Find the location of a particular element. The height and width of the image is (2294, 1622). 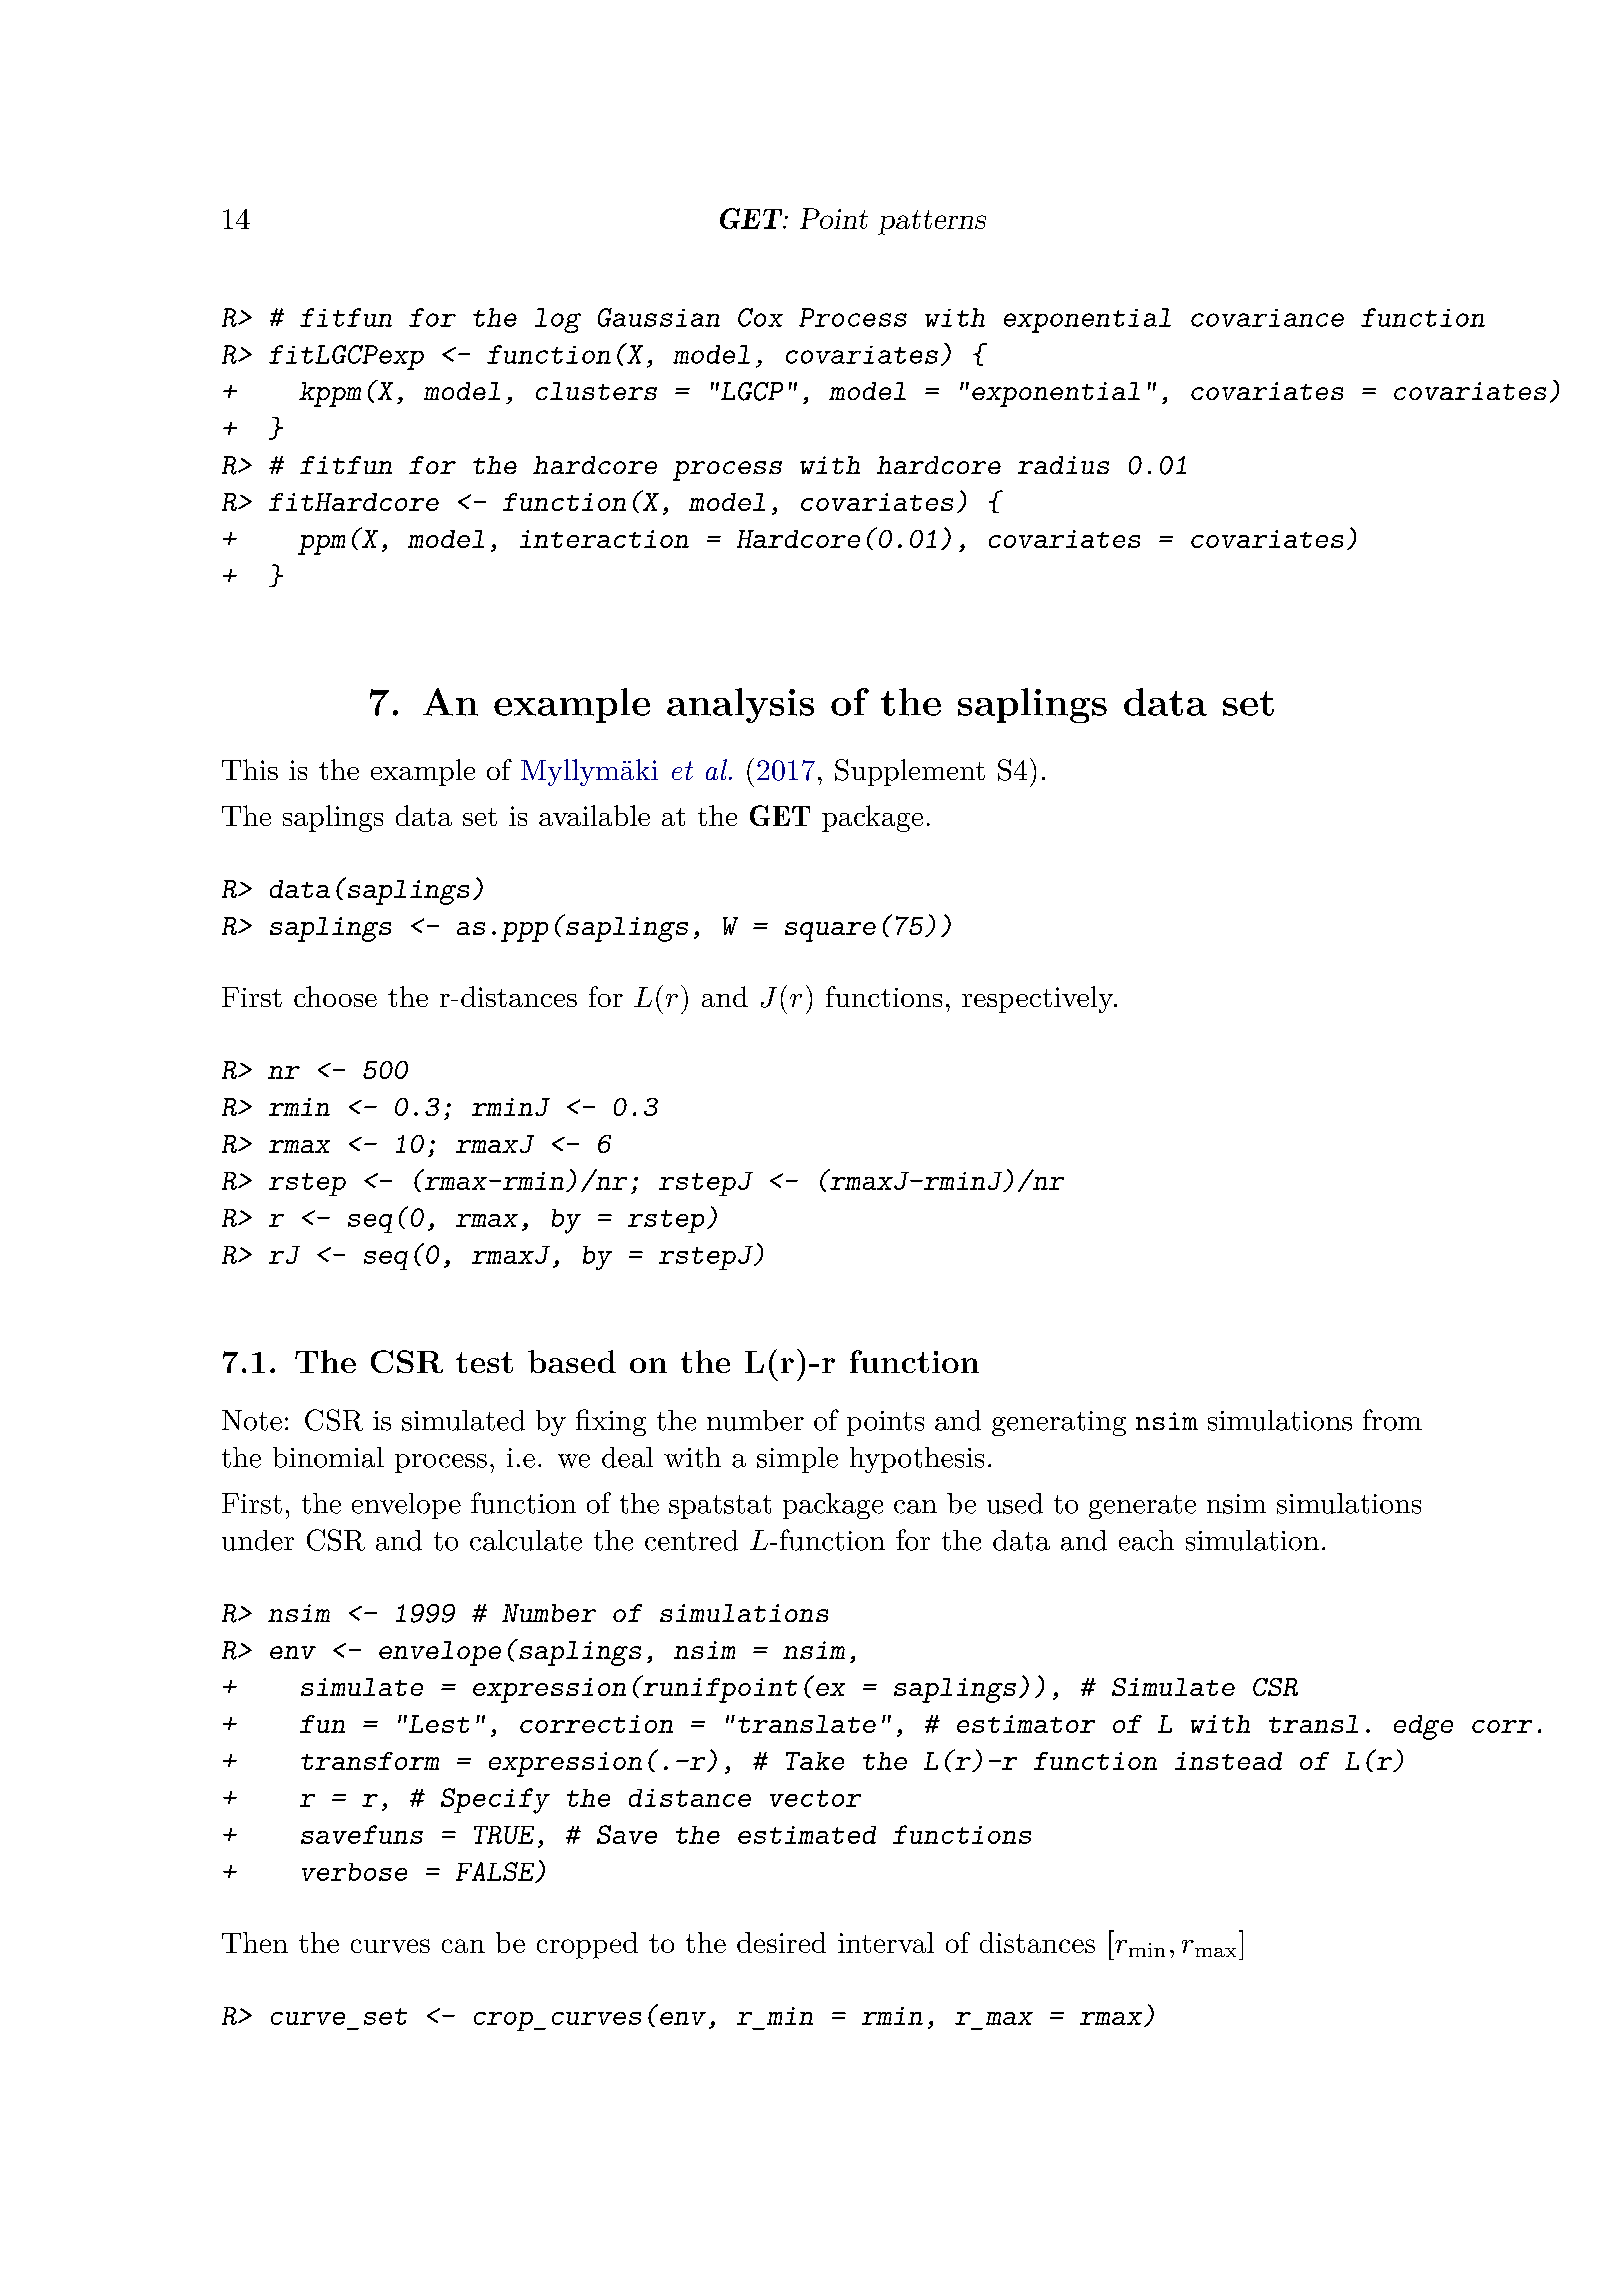

This is located at coordinates (250, 769).
